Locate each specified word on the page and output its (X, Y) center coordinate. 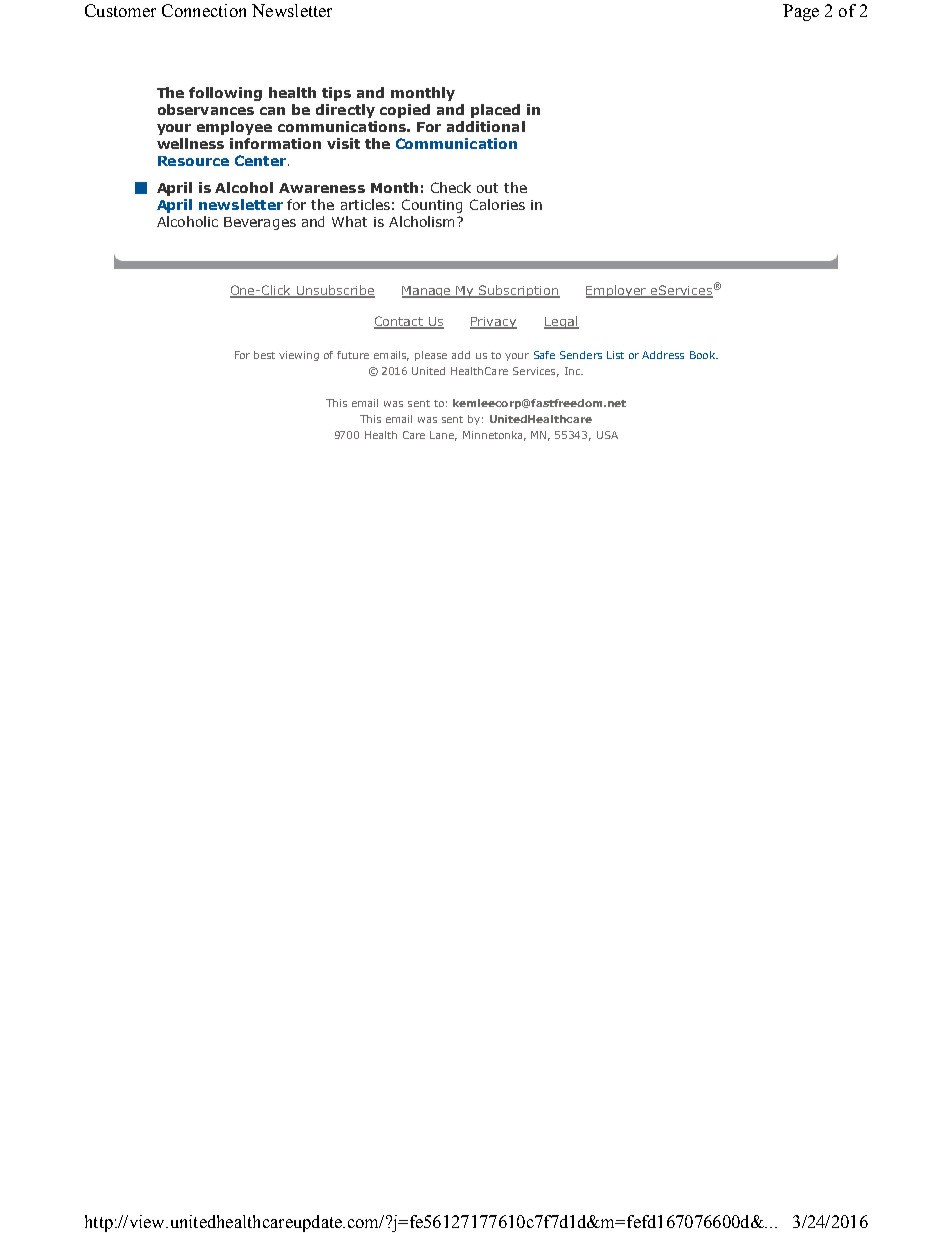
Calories (497, 204)
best (264, 355)
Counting (432, 206)
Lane (443, 436)
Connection (204, 10)
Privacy (493, 323)
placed (495, 111)
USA (607, 435)
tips (336, 94)
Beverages (260, 223)
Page (801, 12)
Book (703, 355)
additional (486, 126)
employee (234, 128)
